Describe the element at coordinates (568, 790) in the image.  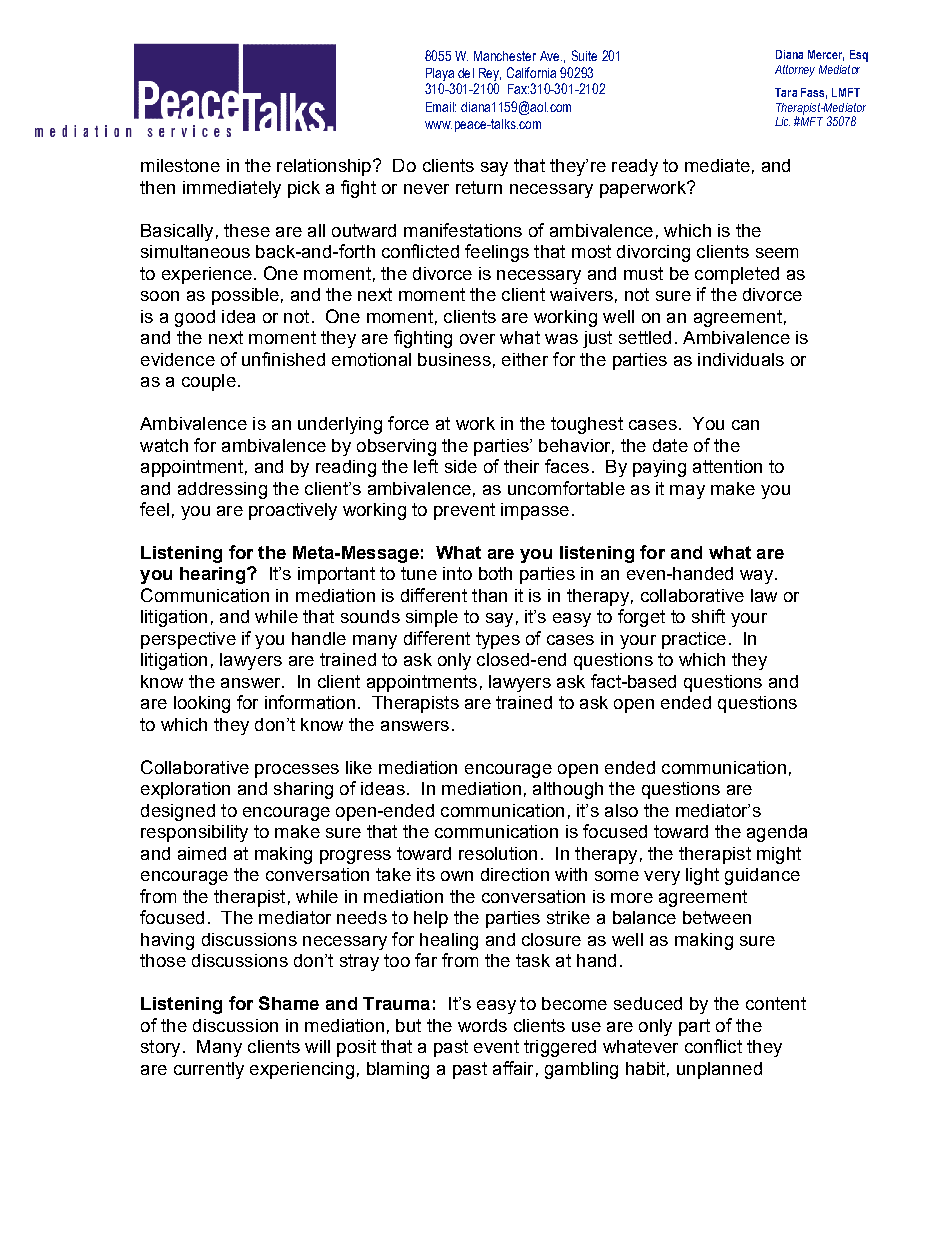
I see `although` at that location.
